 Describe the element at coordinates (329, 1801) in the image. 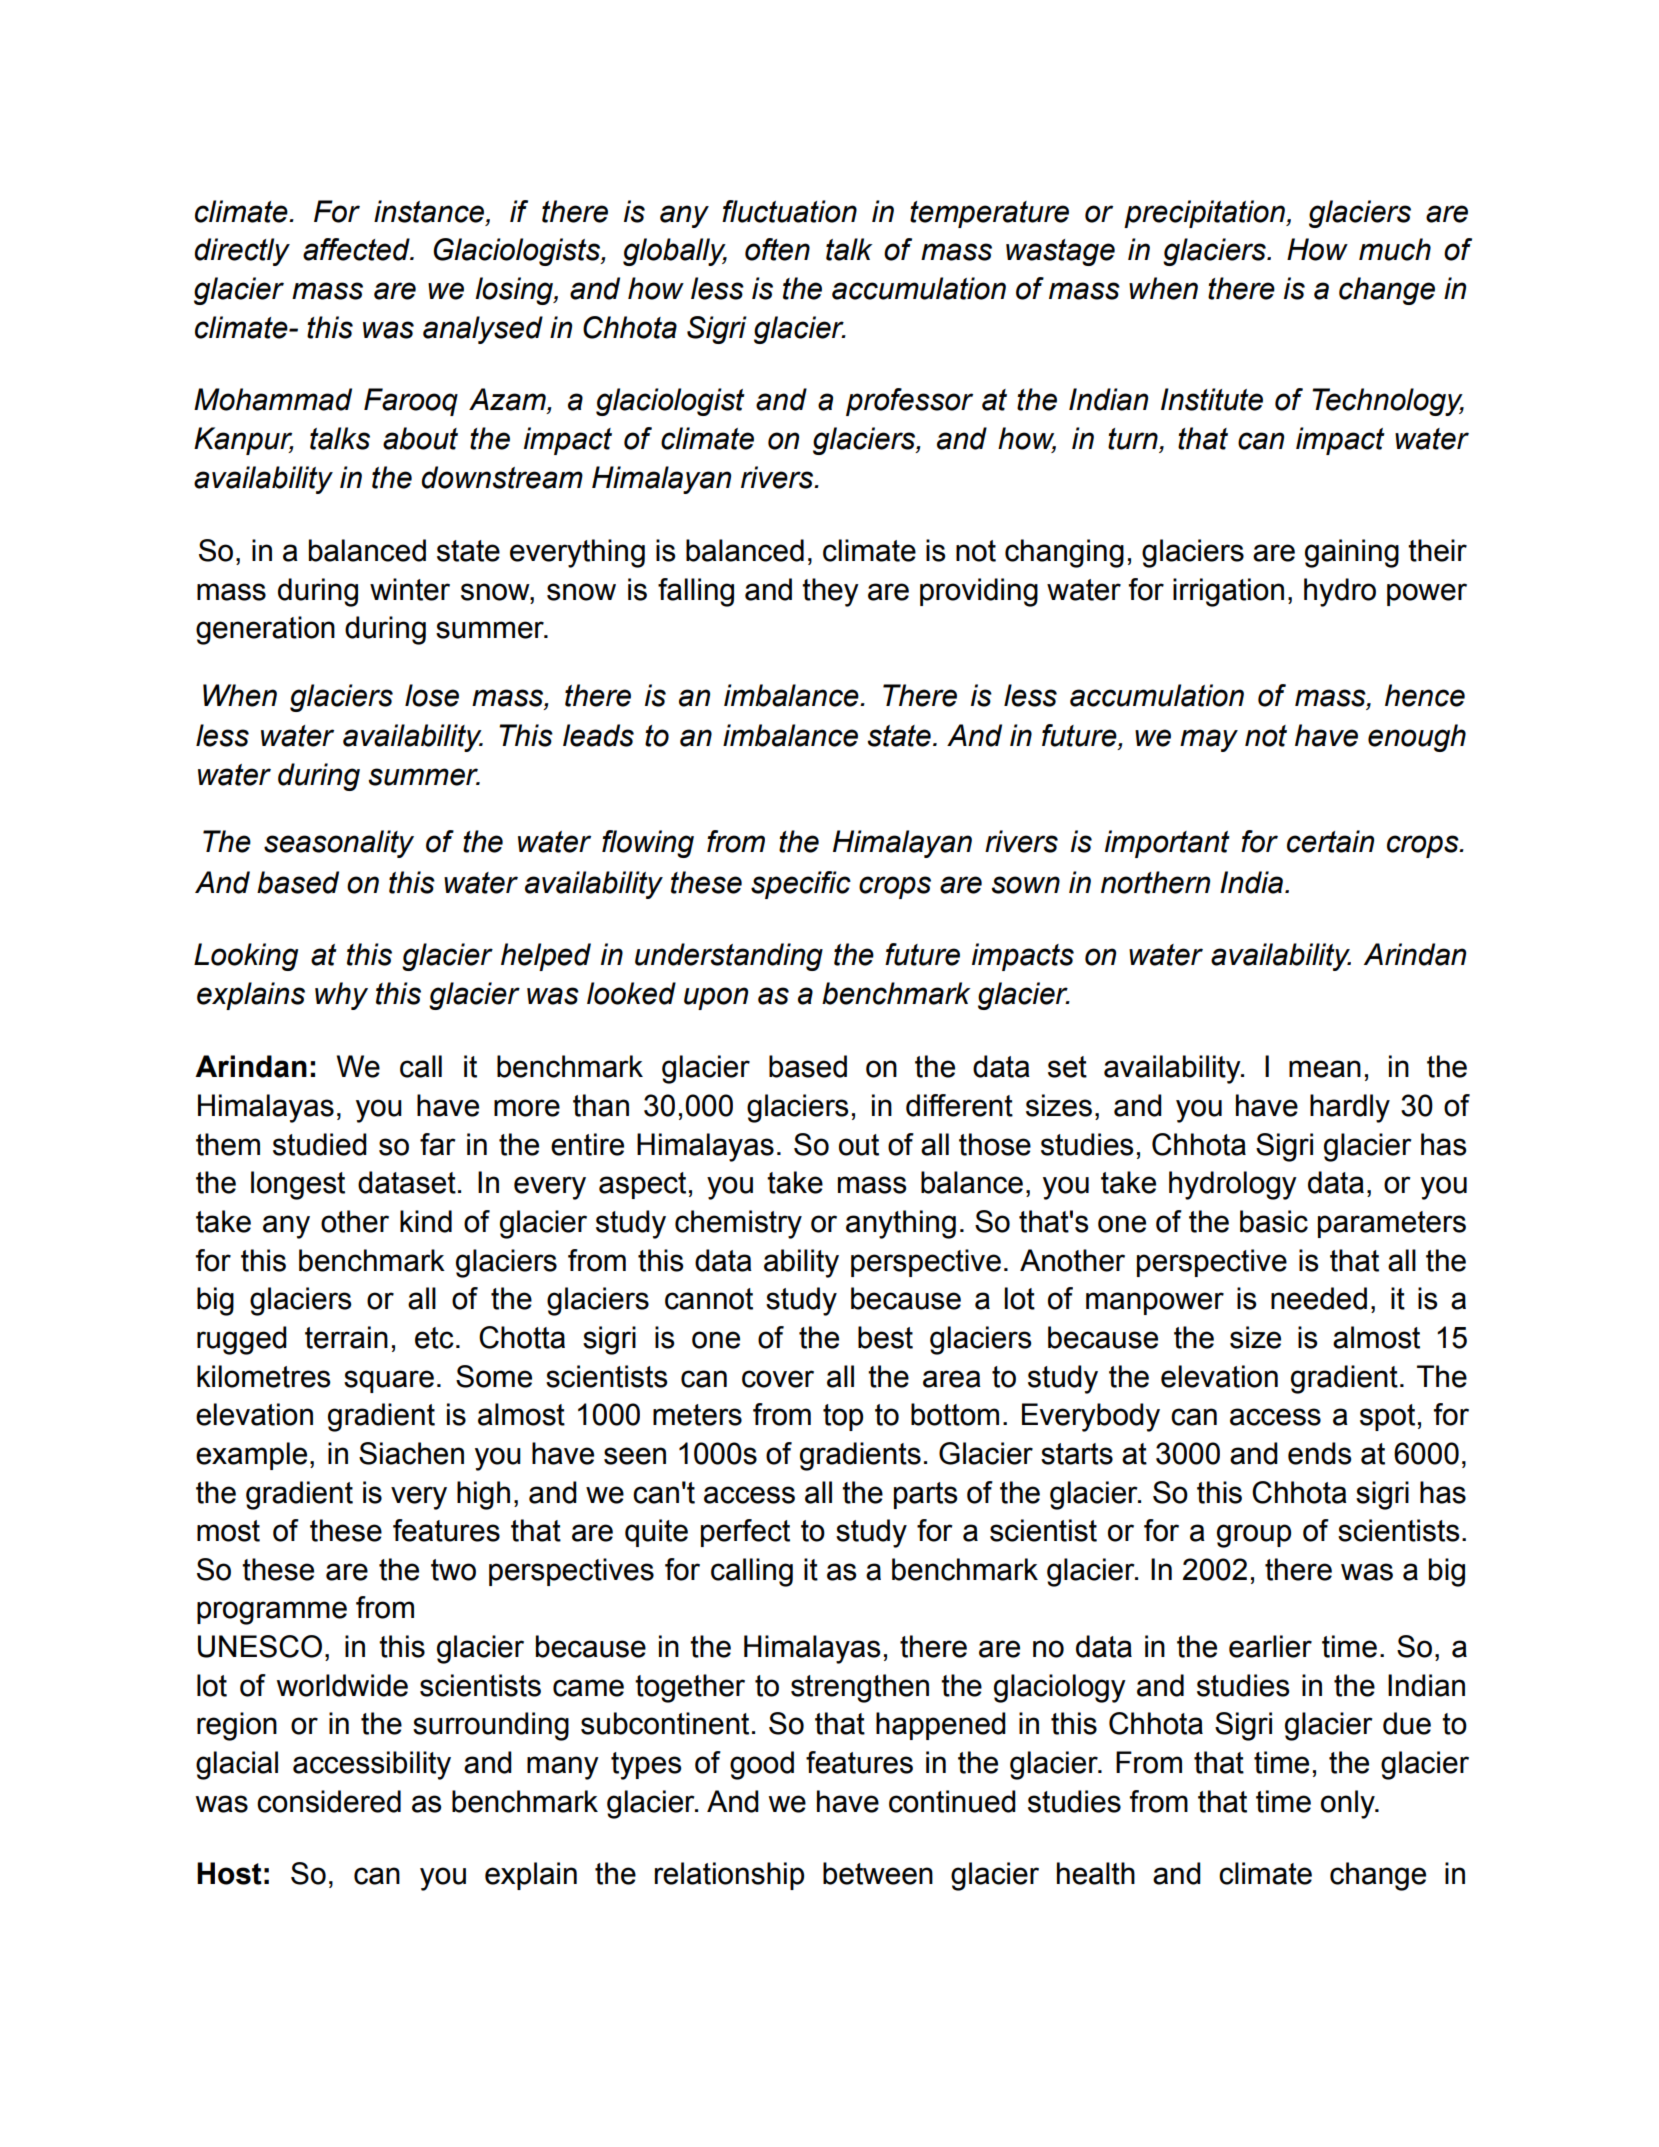

I see `considered` at that location.
